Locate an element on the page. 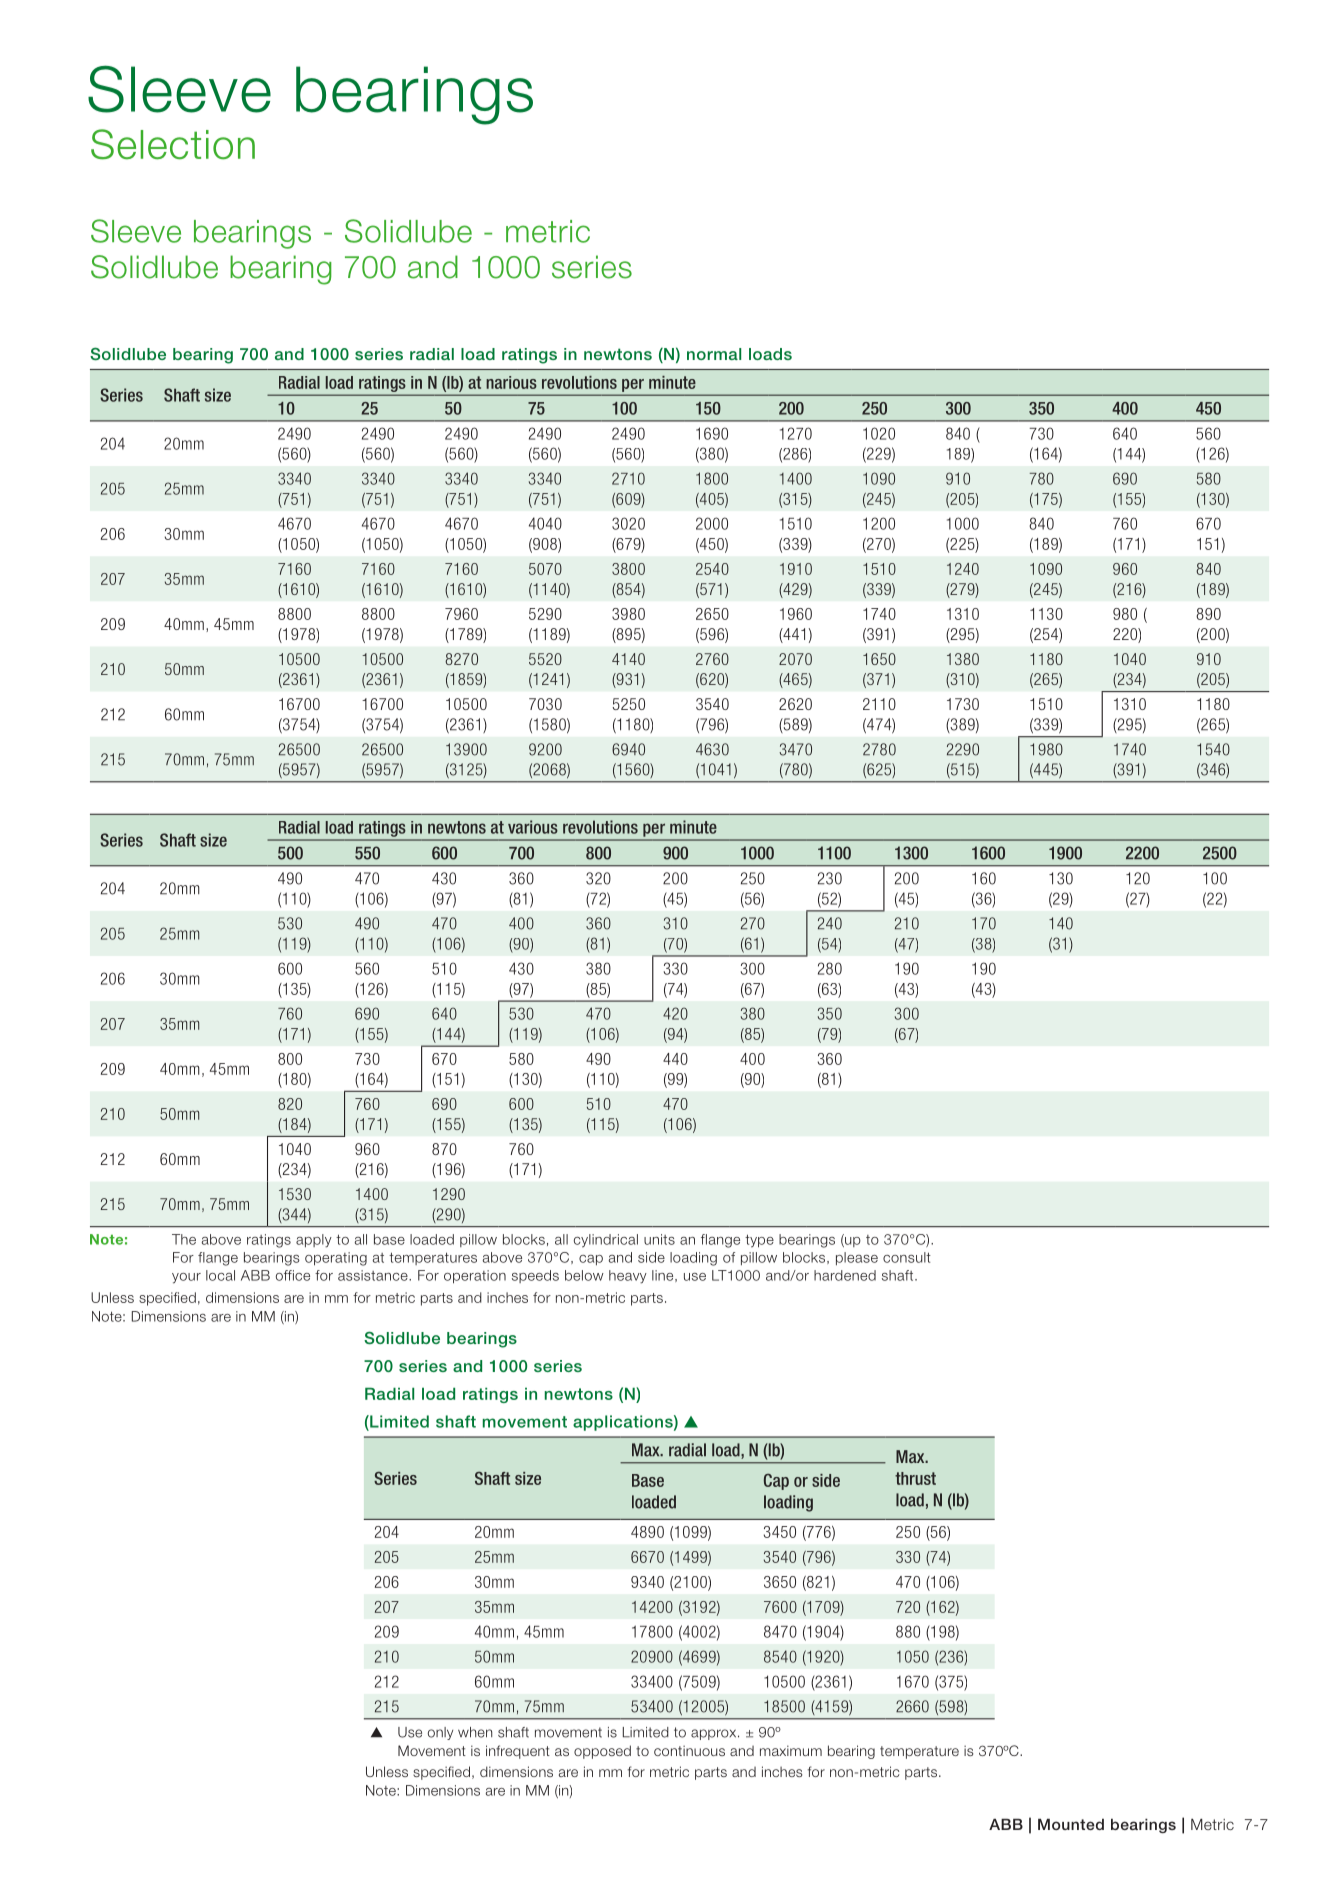 Image resolution: width=1335 pixels, height=1888 pixels. thrust is located at coordinates (915, 1478).
